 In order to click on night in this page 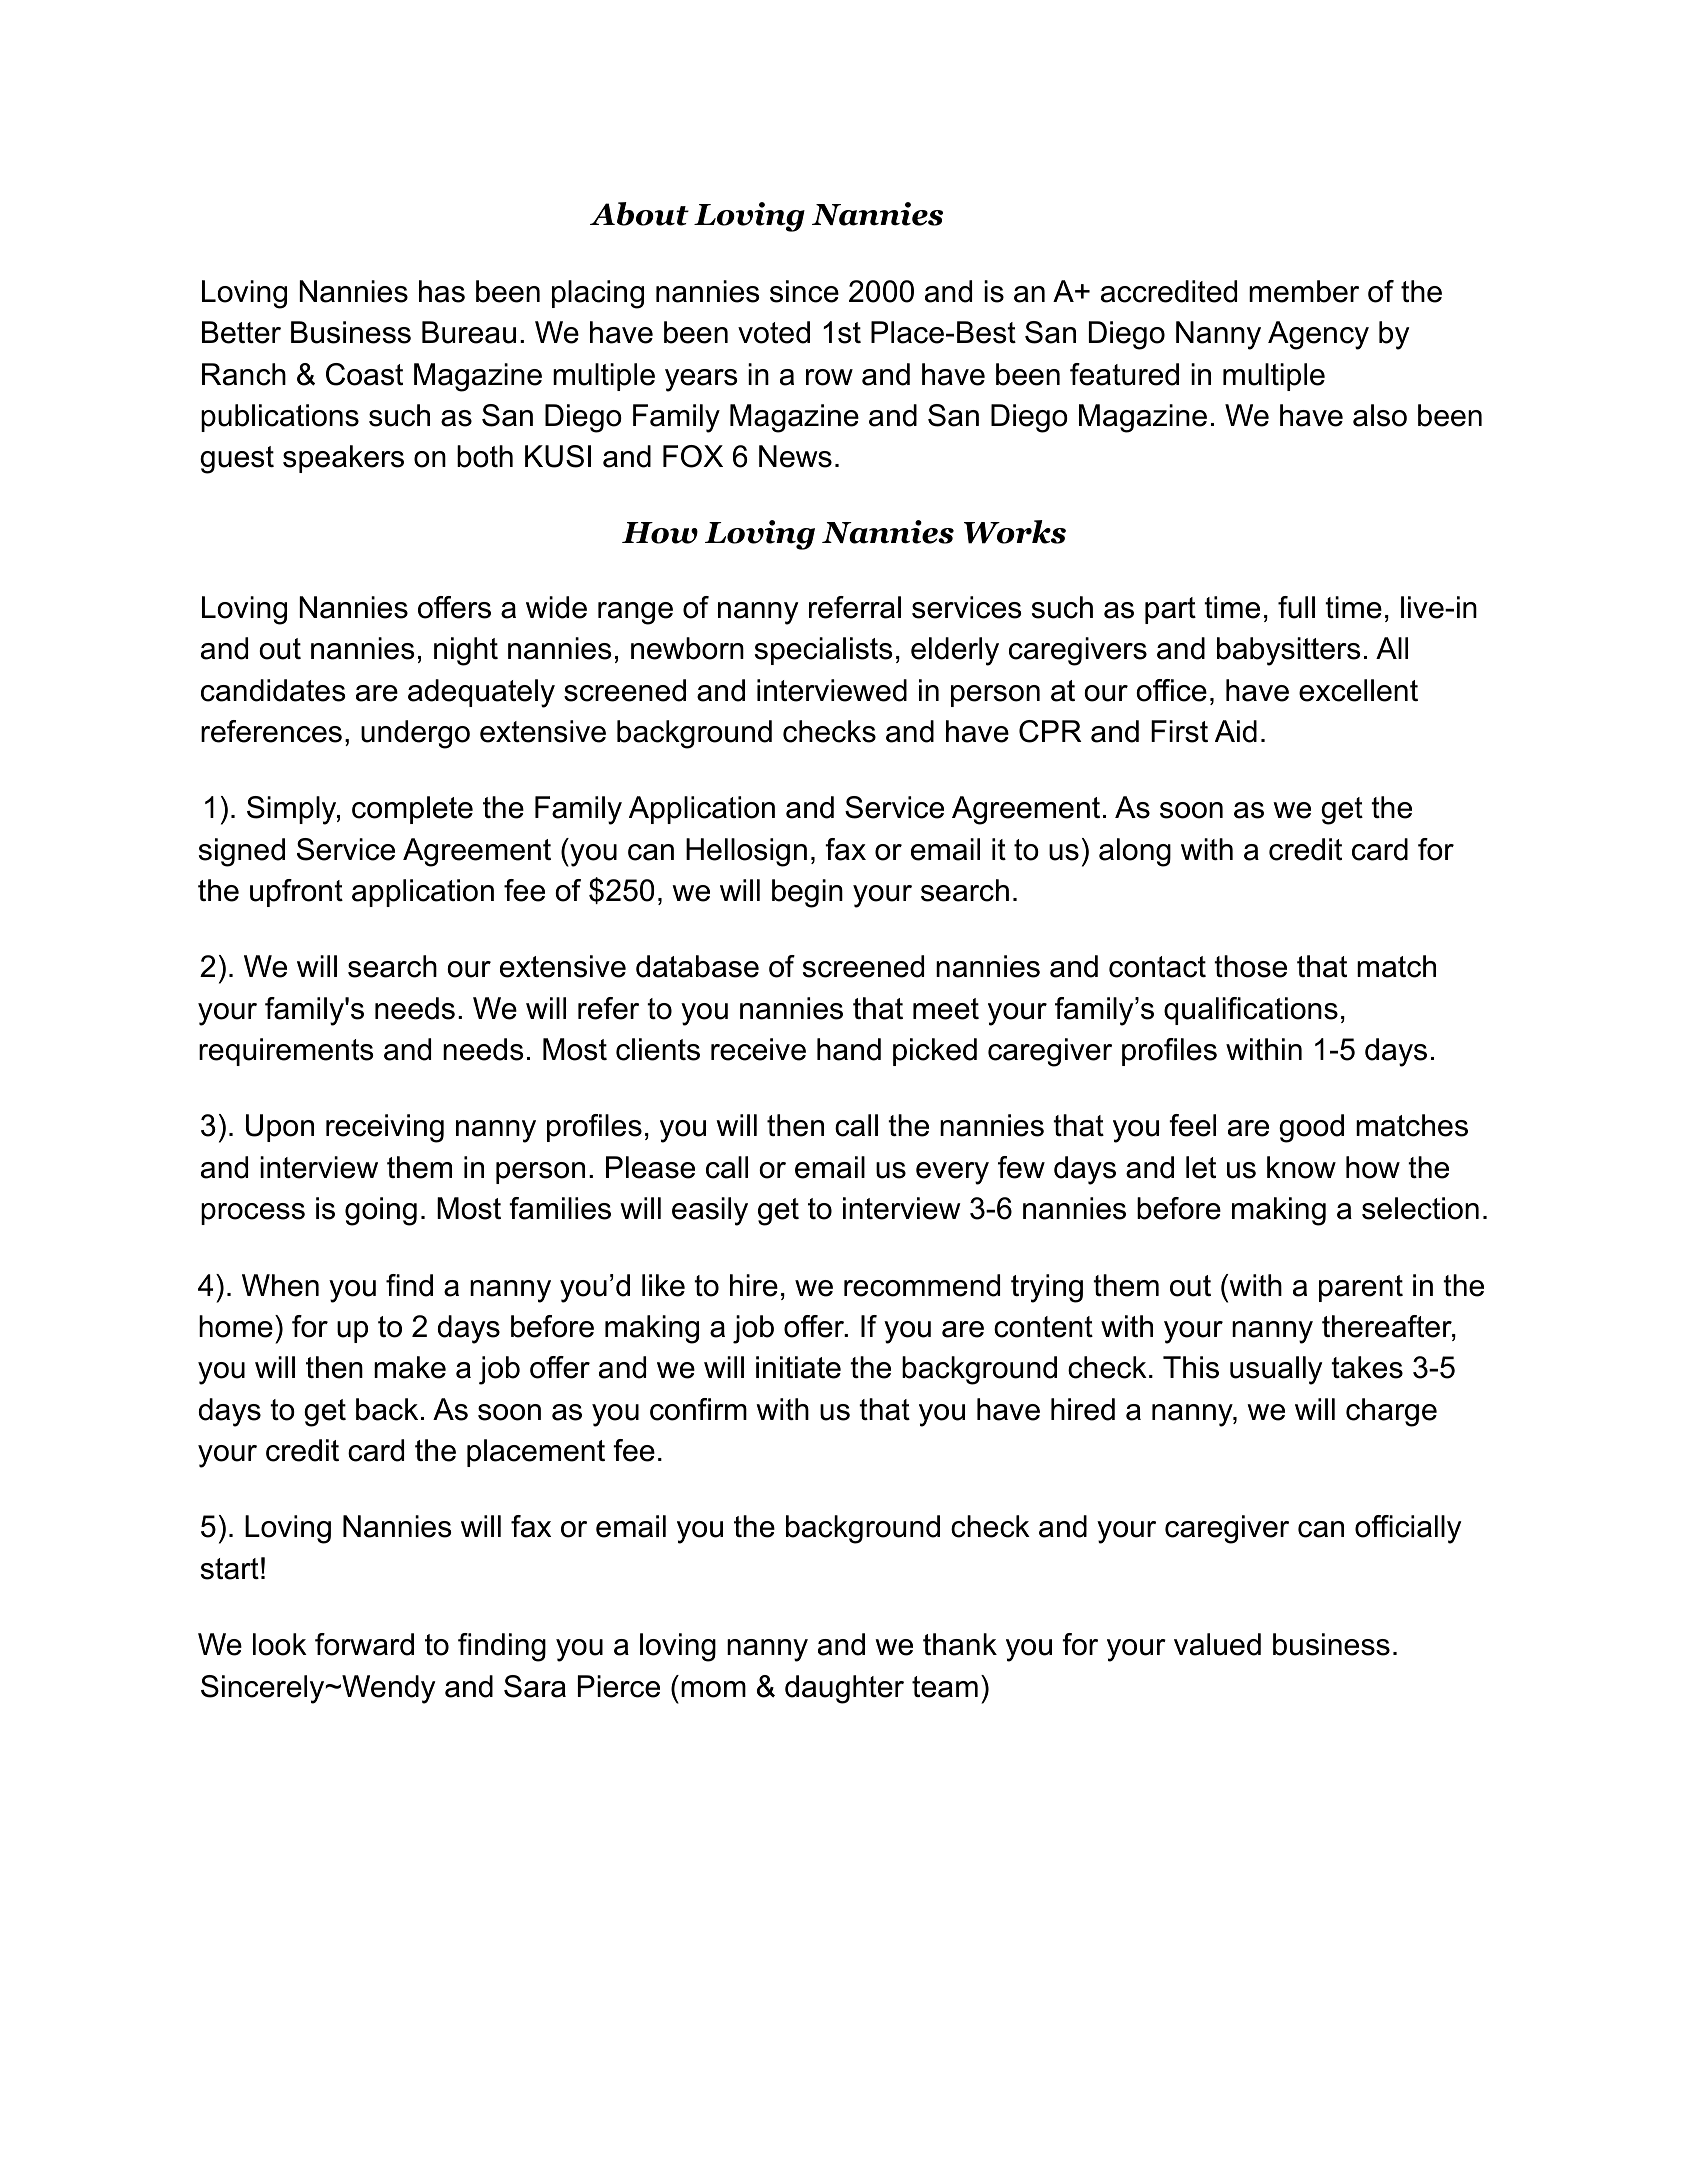, I will do `click(466, 651)`.
